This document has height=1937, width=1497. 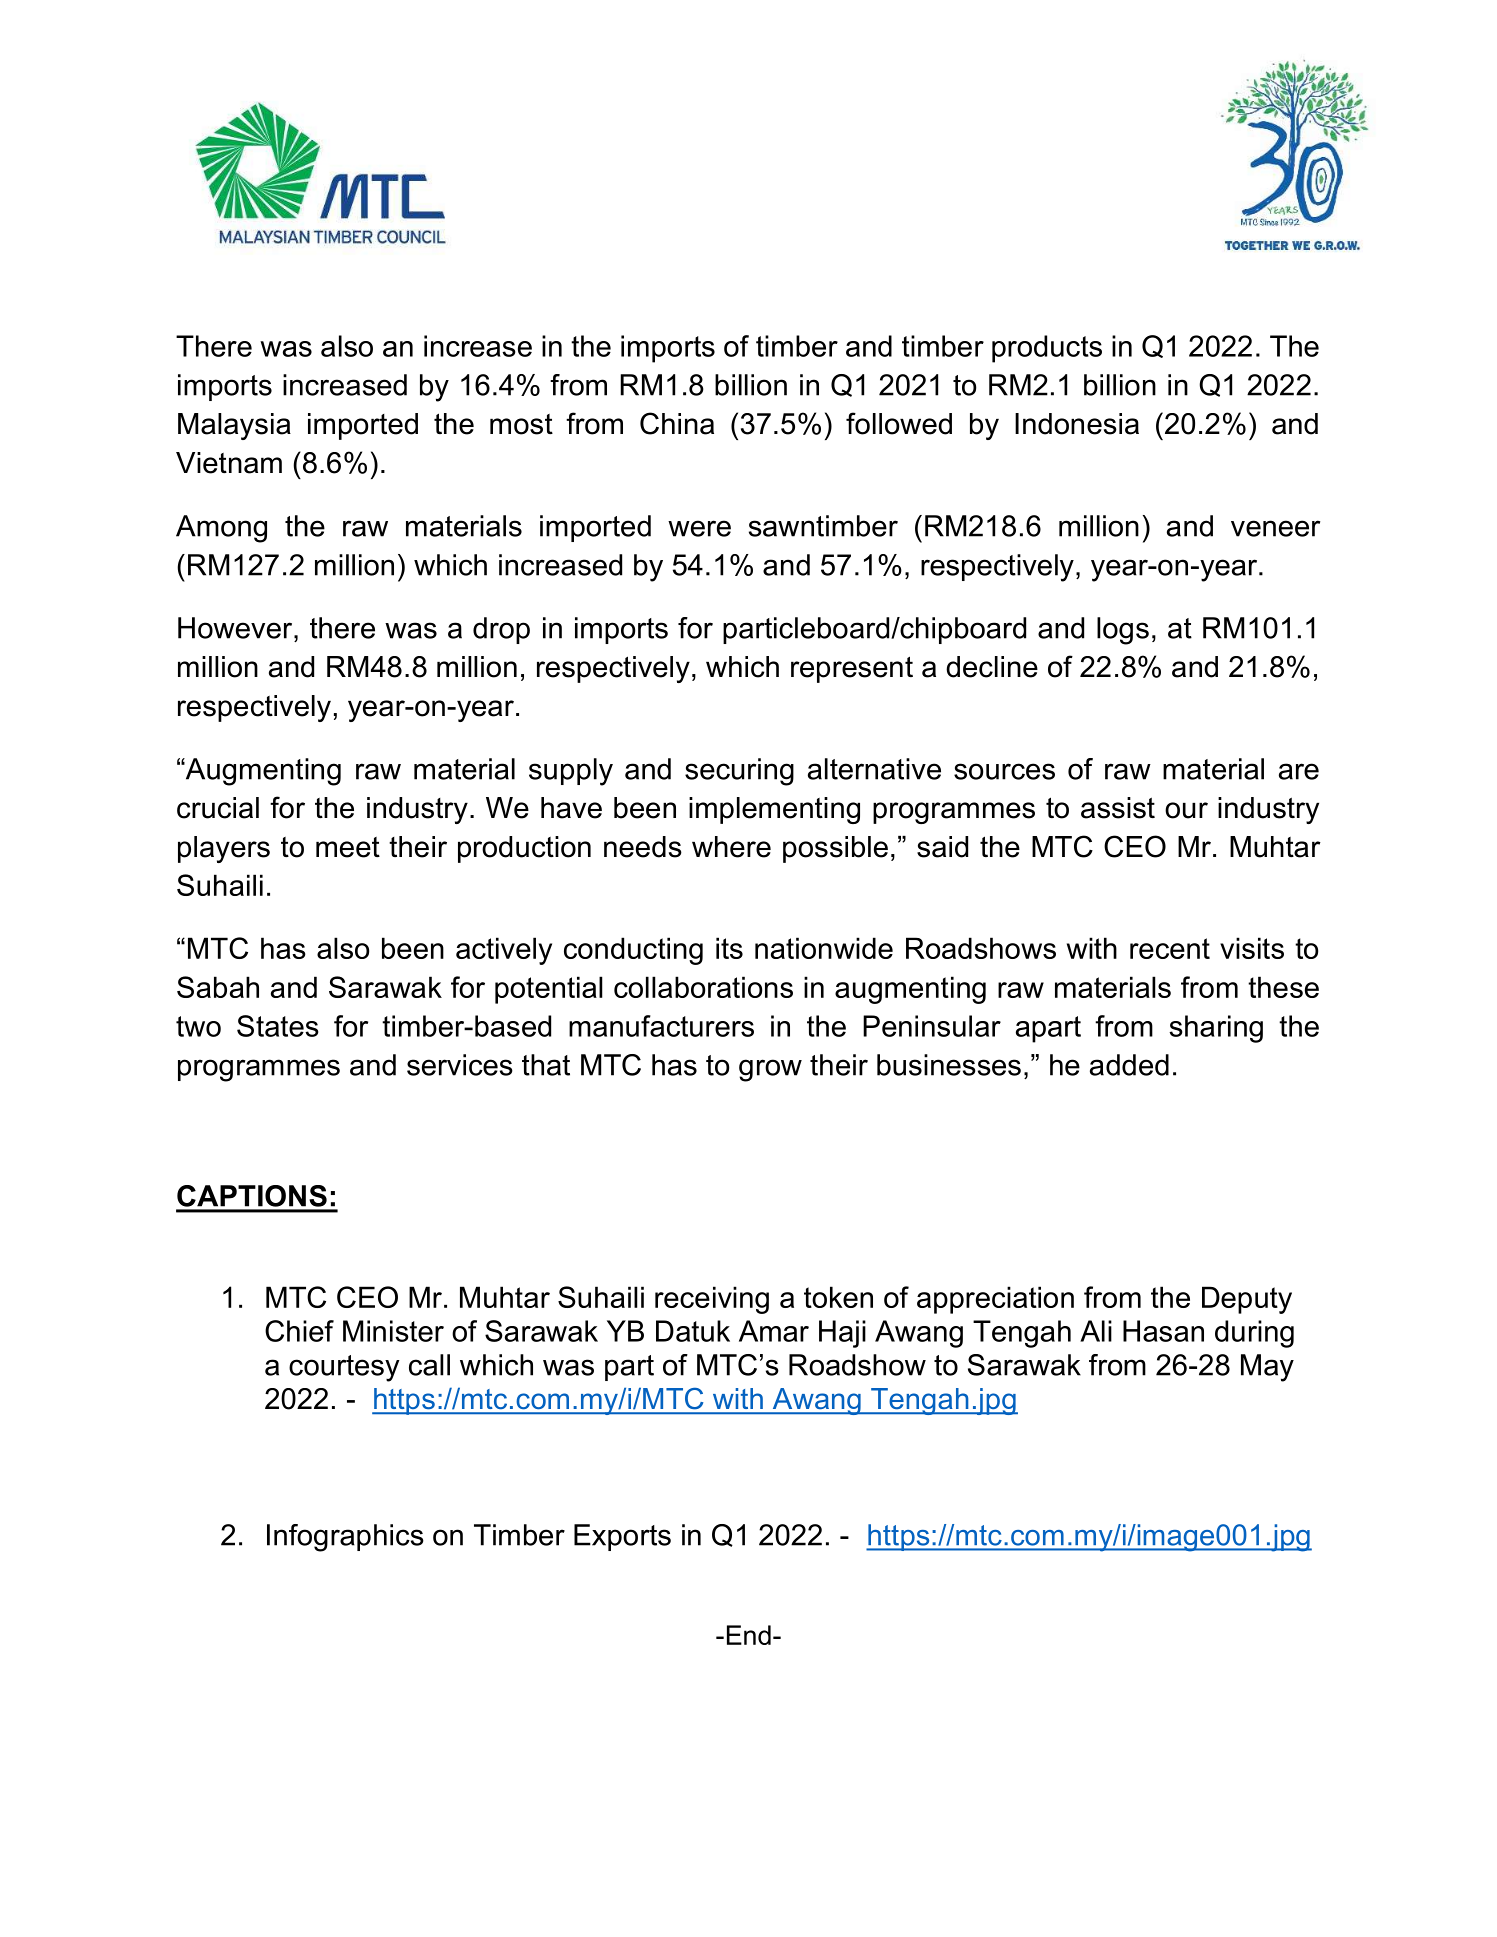 I want to click on services, so click(x=460, y=1065).
